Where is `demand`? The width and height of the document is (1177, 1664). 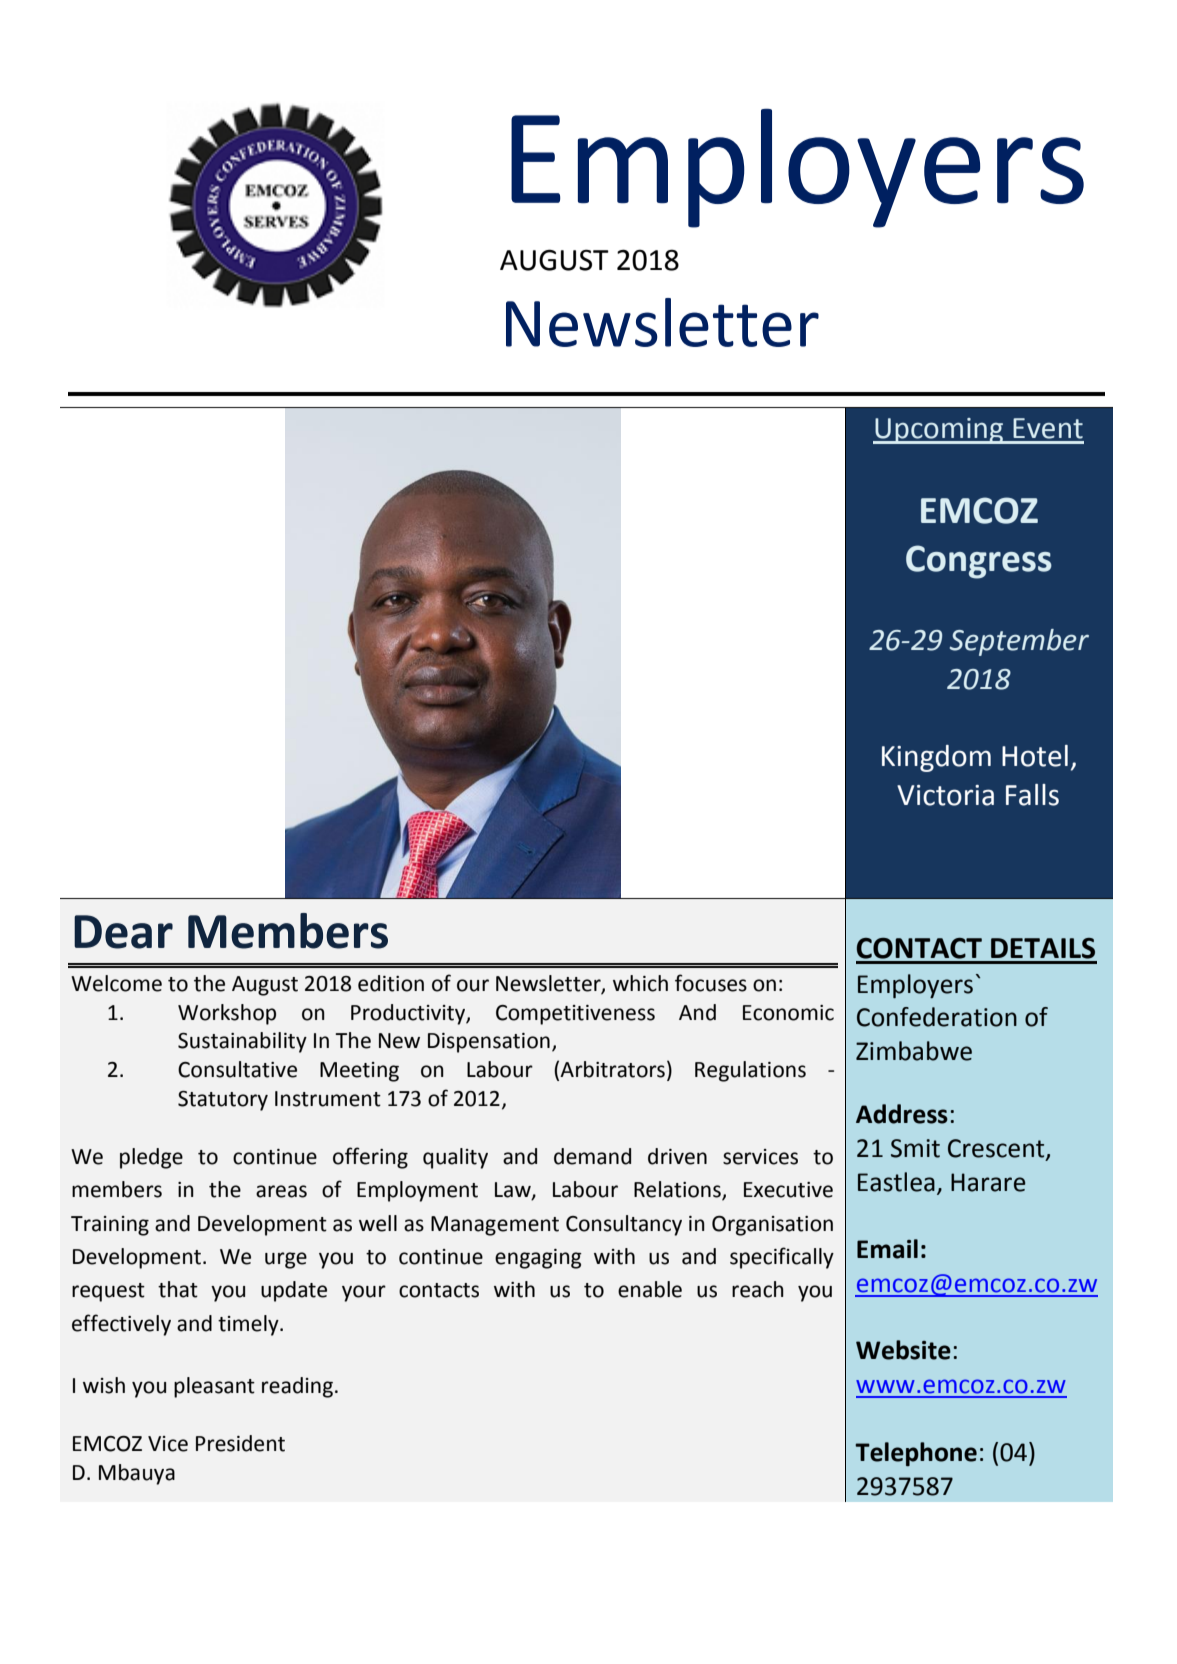 demand is located at coordinates (592, 1156).
